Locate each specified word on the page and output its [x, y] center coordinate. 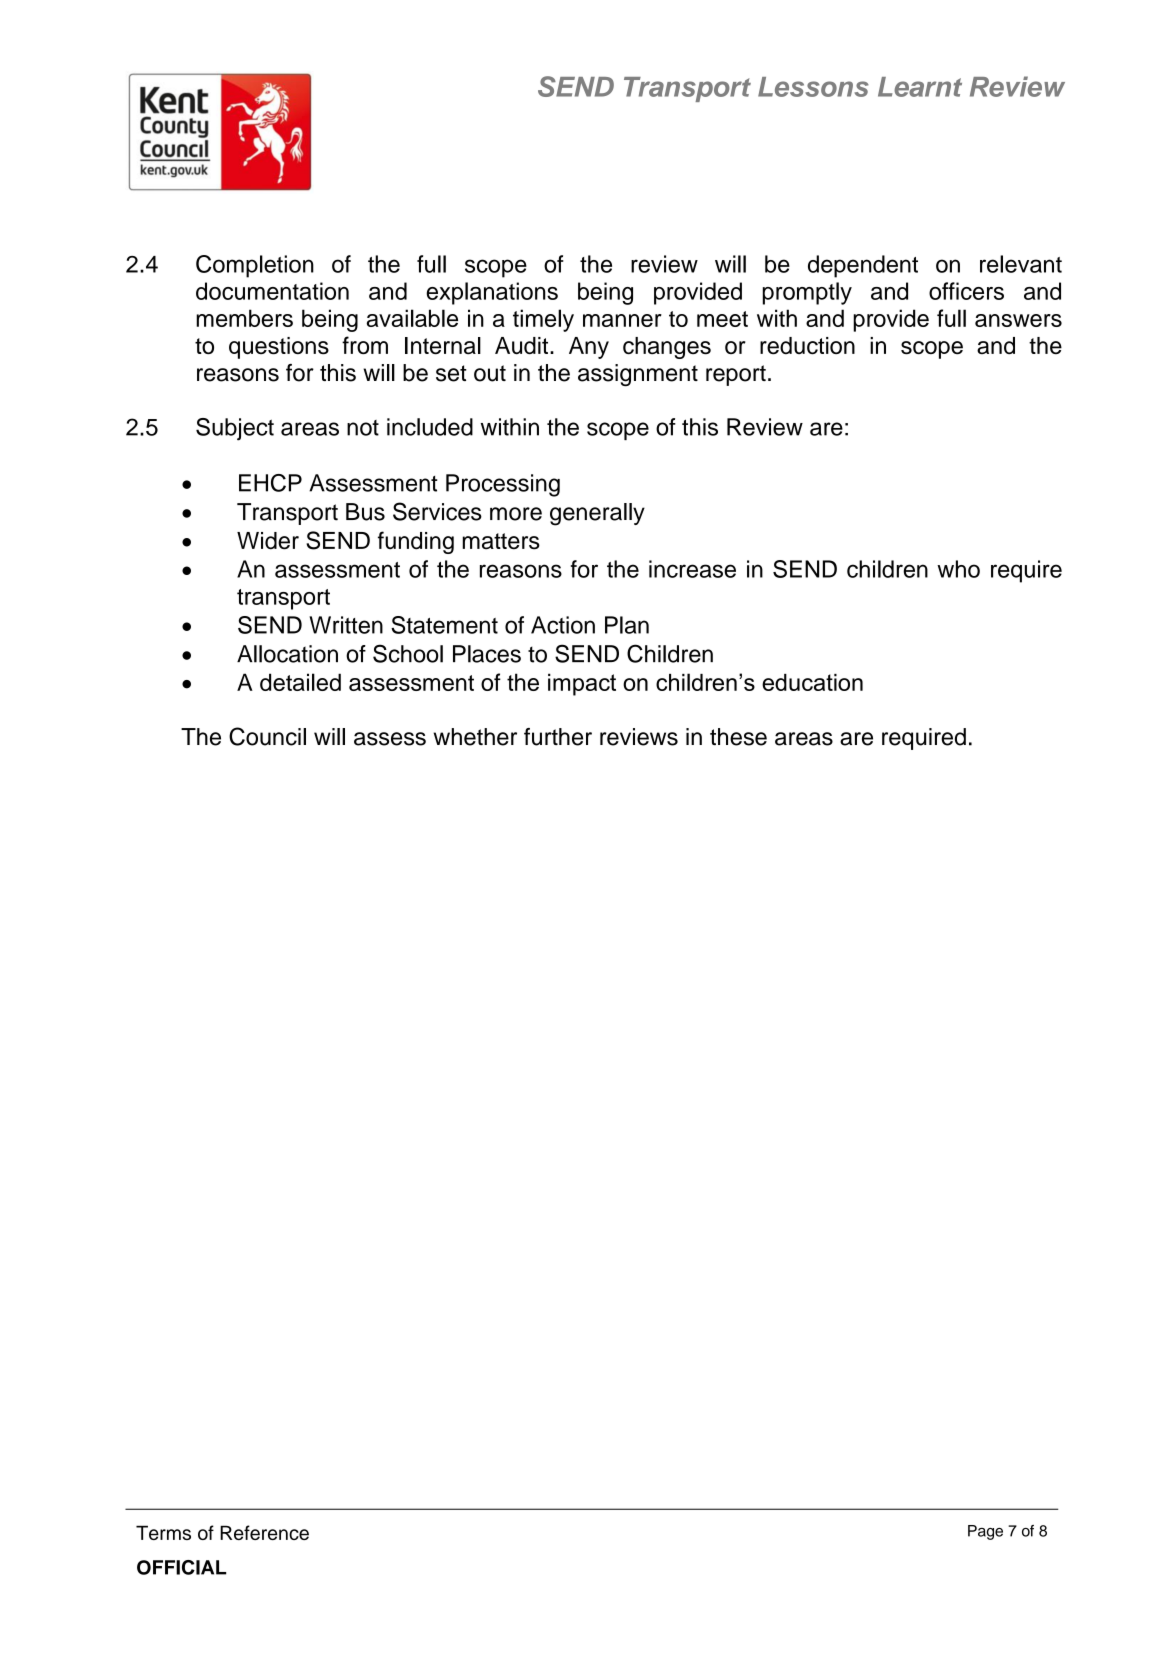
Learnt [920, 87]
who [958, 569]
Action [563, 625]
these [738, 737]
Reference [264, 1532]
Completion [255, 266]
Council [267, 736]
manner [622, 320]
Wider [268, 541]
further [558, 737]
